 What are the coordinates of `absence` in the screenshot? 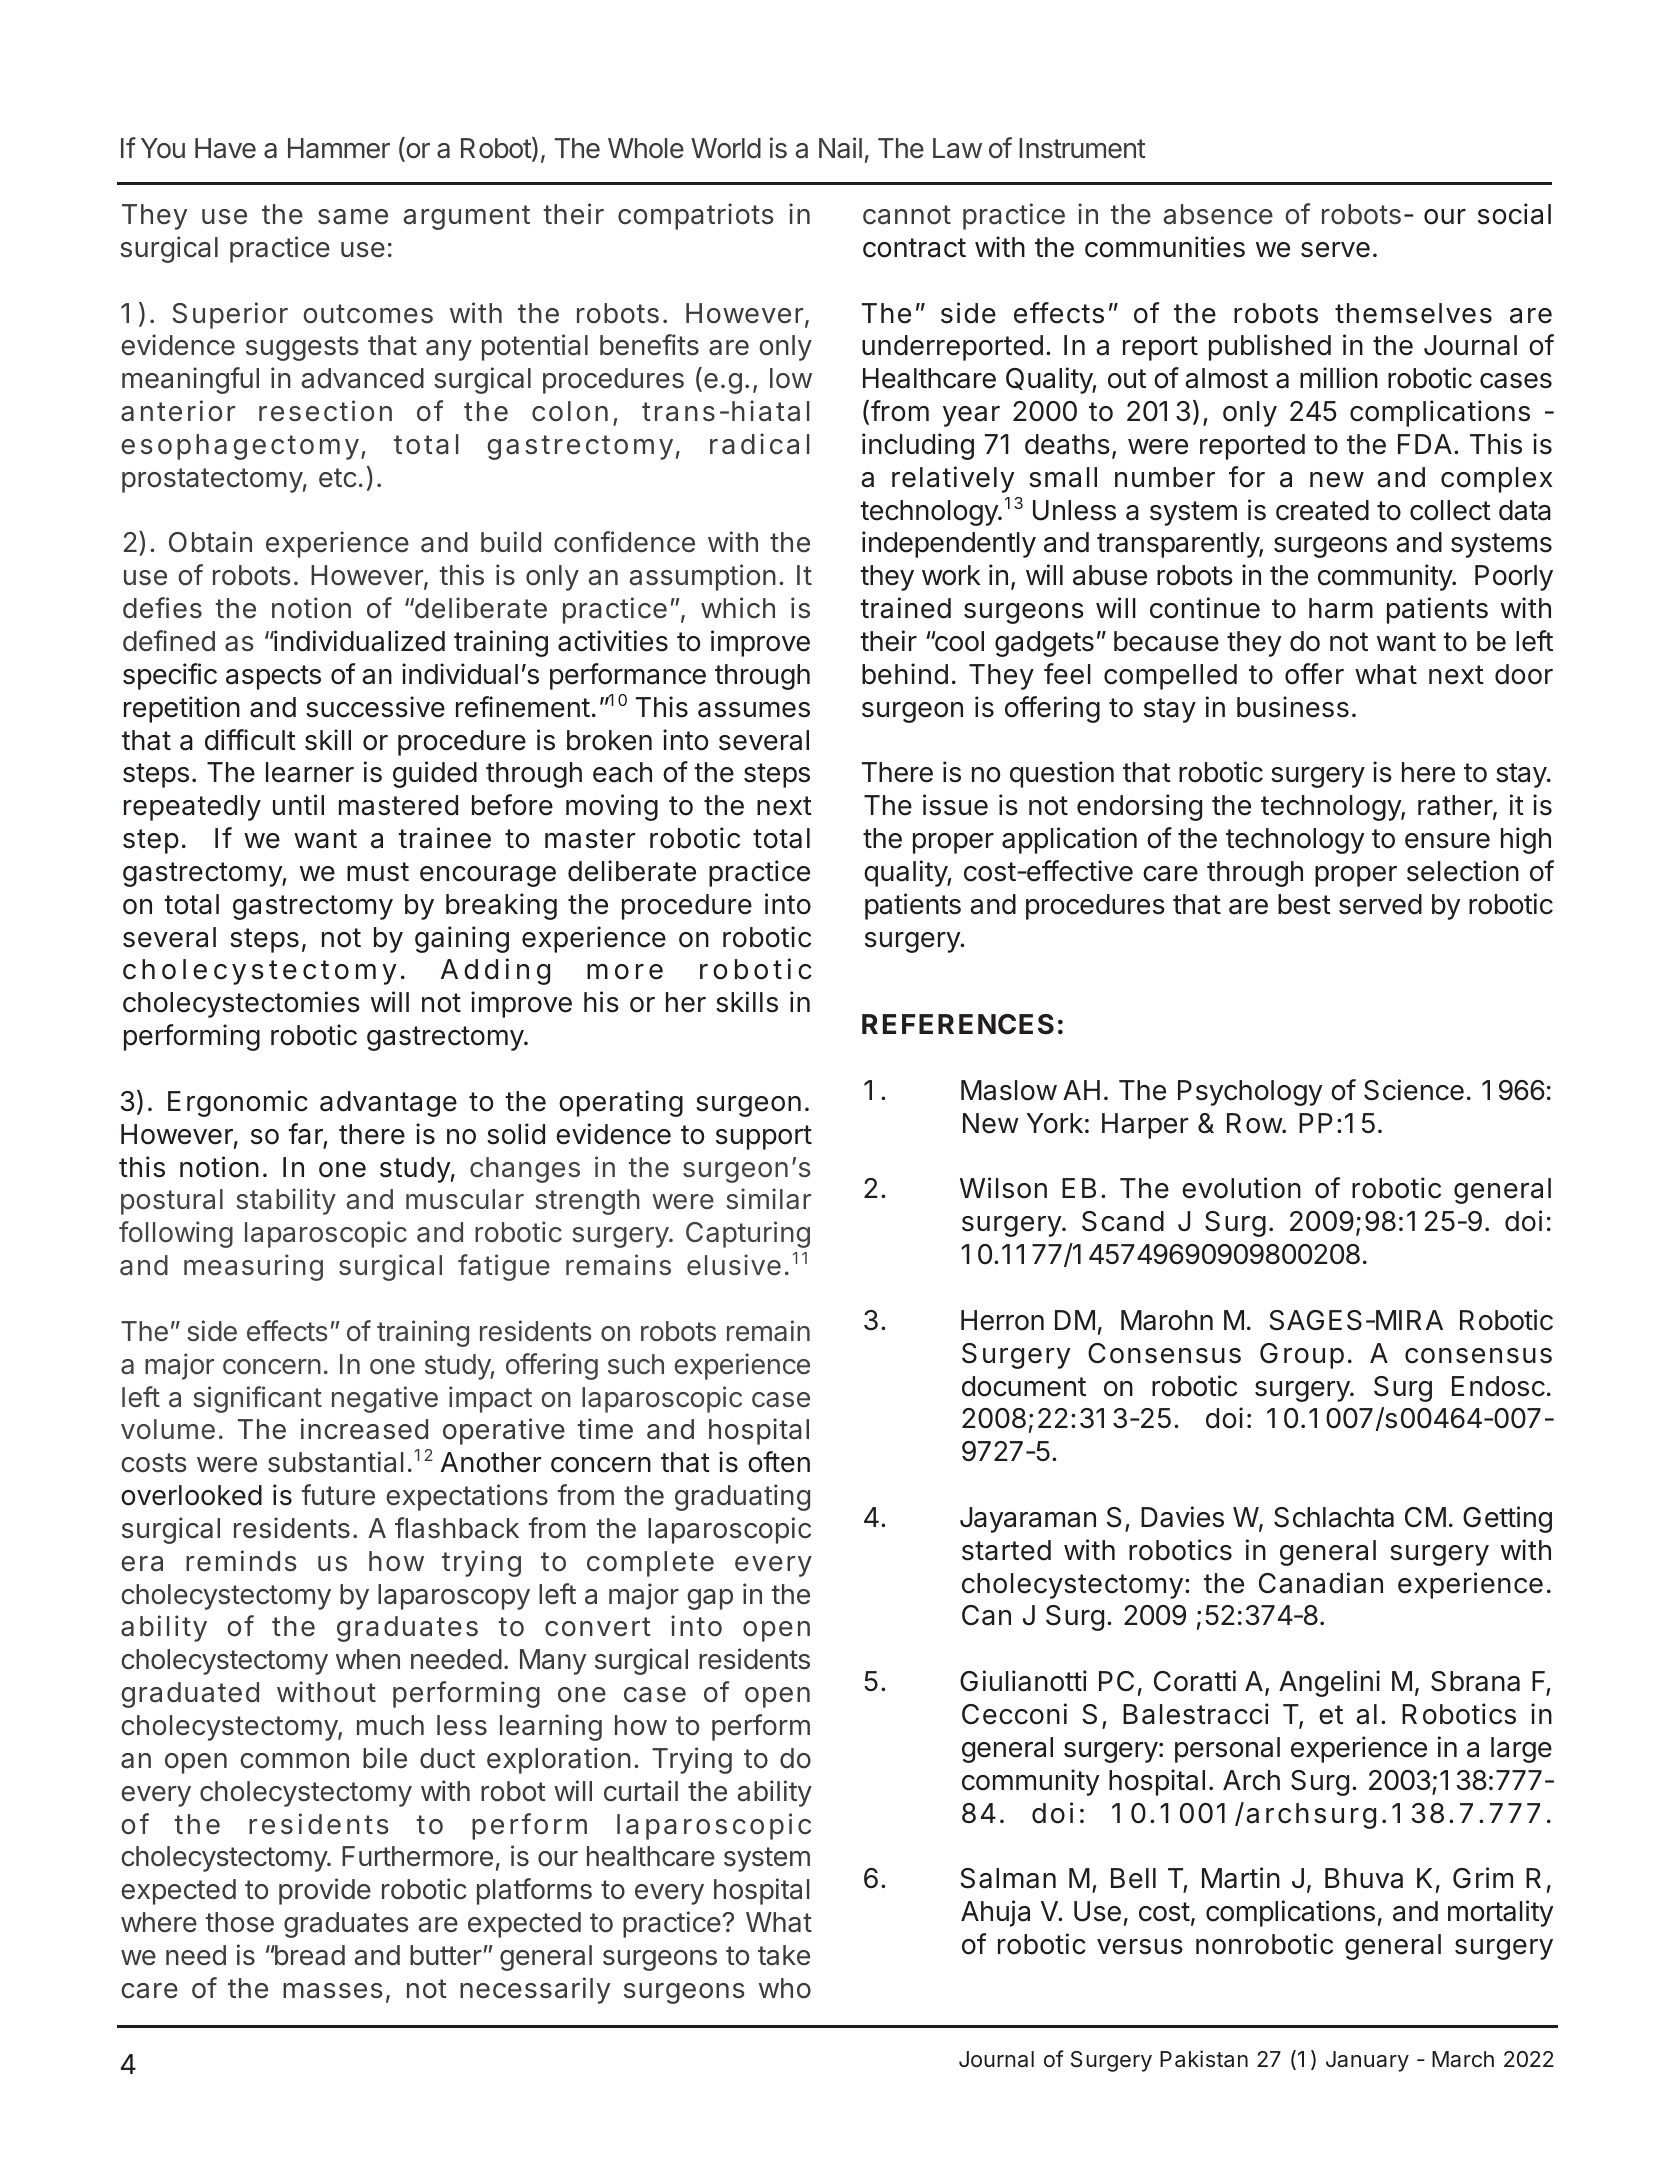 It's located at (1218, 214).
